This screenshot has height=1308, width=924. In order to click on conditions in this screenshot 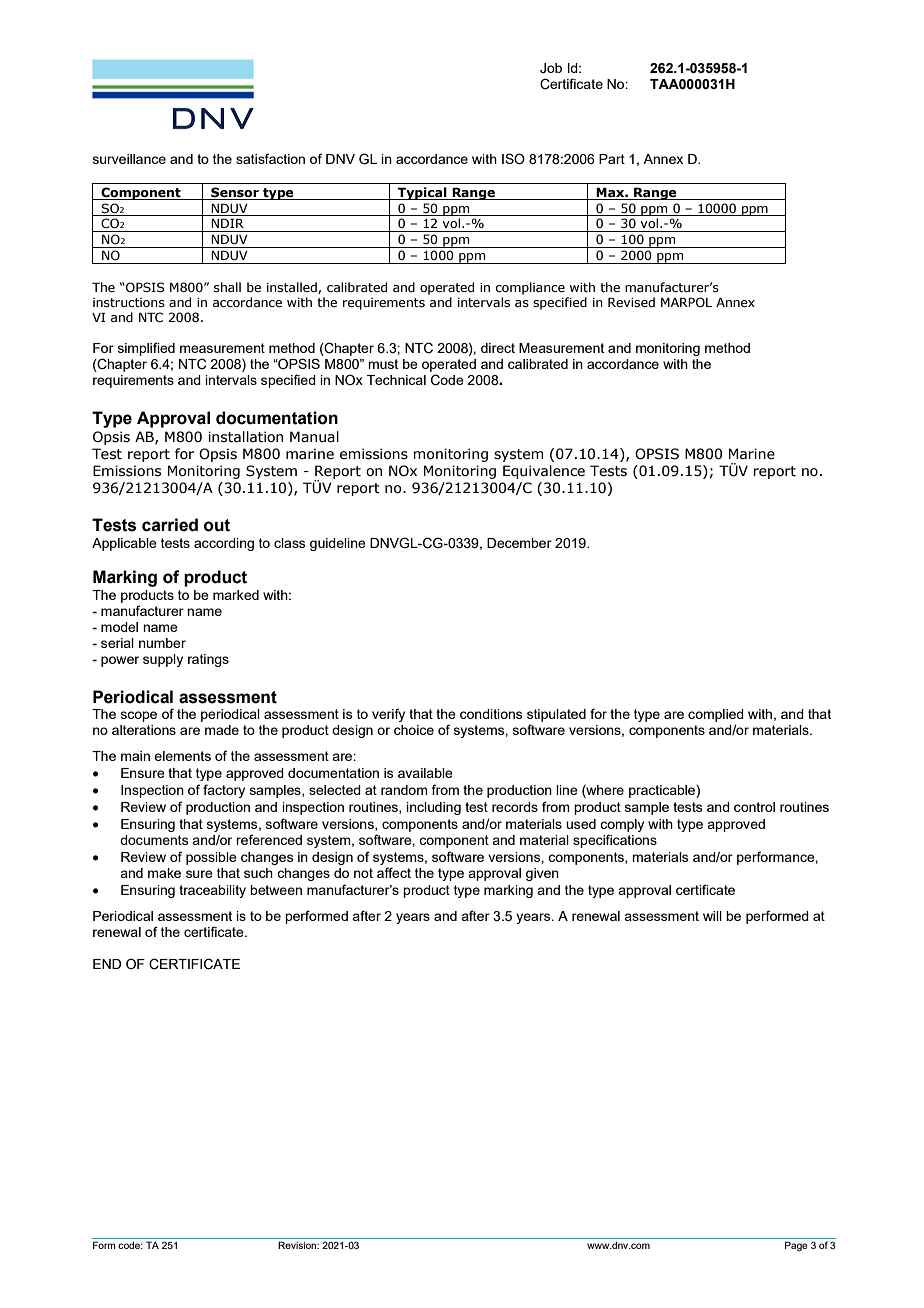, I will do `click(491, 714)`.
